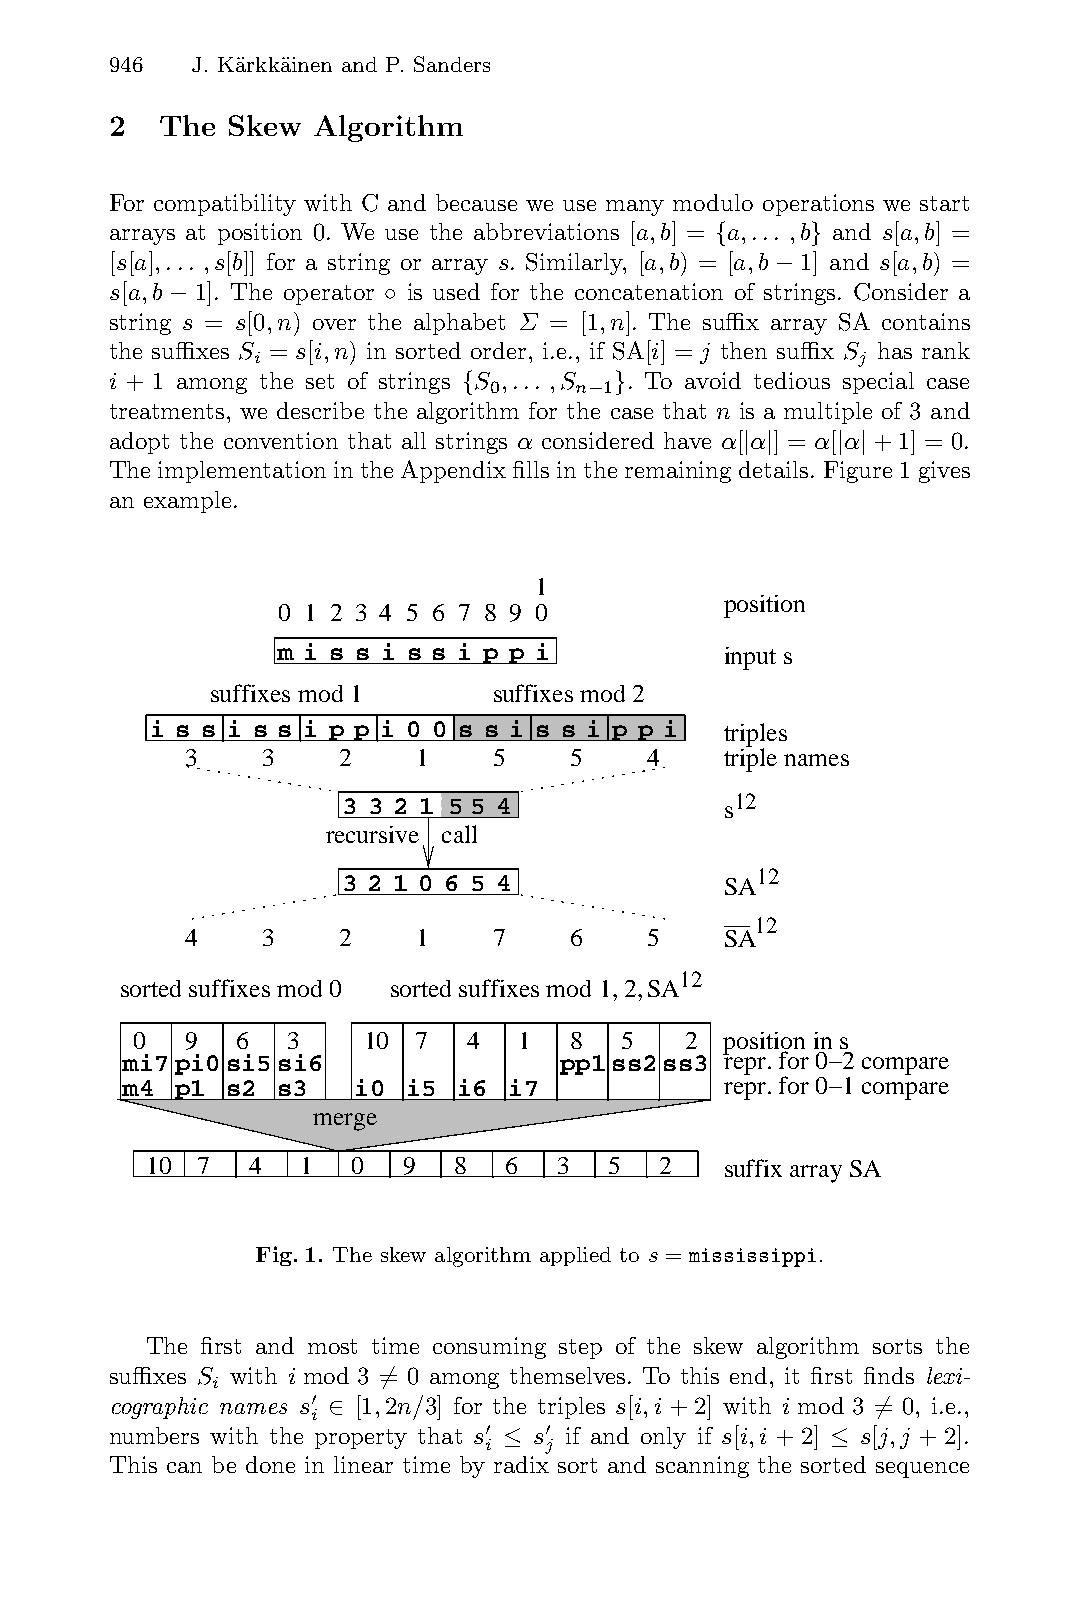 The image size is (1071, 1618). I want to click on radix, so click(521, 1464).
